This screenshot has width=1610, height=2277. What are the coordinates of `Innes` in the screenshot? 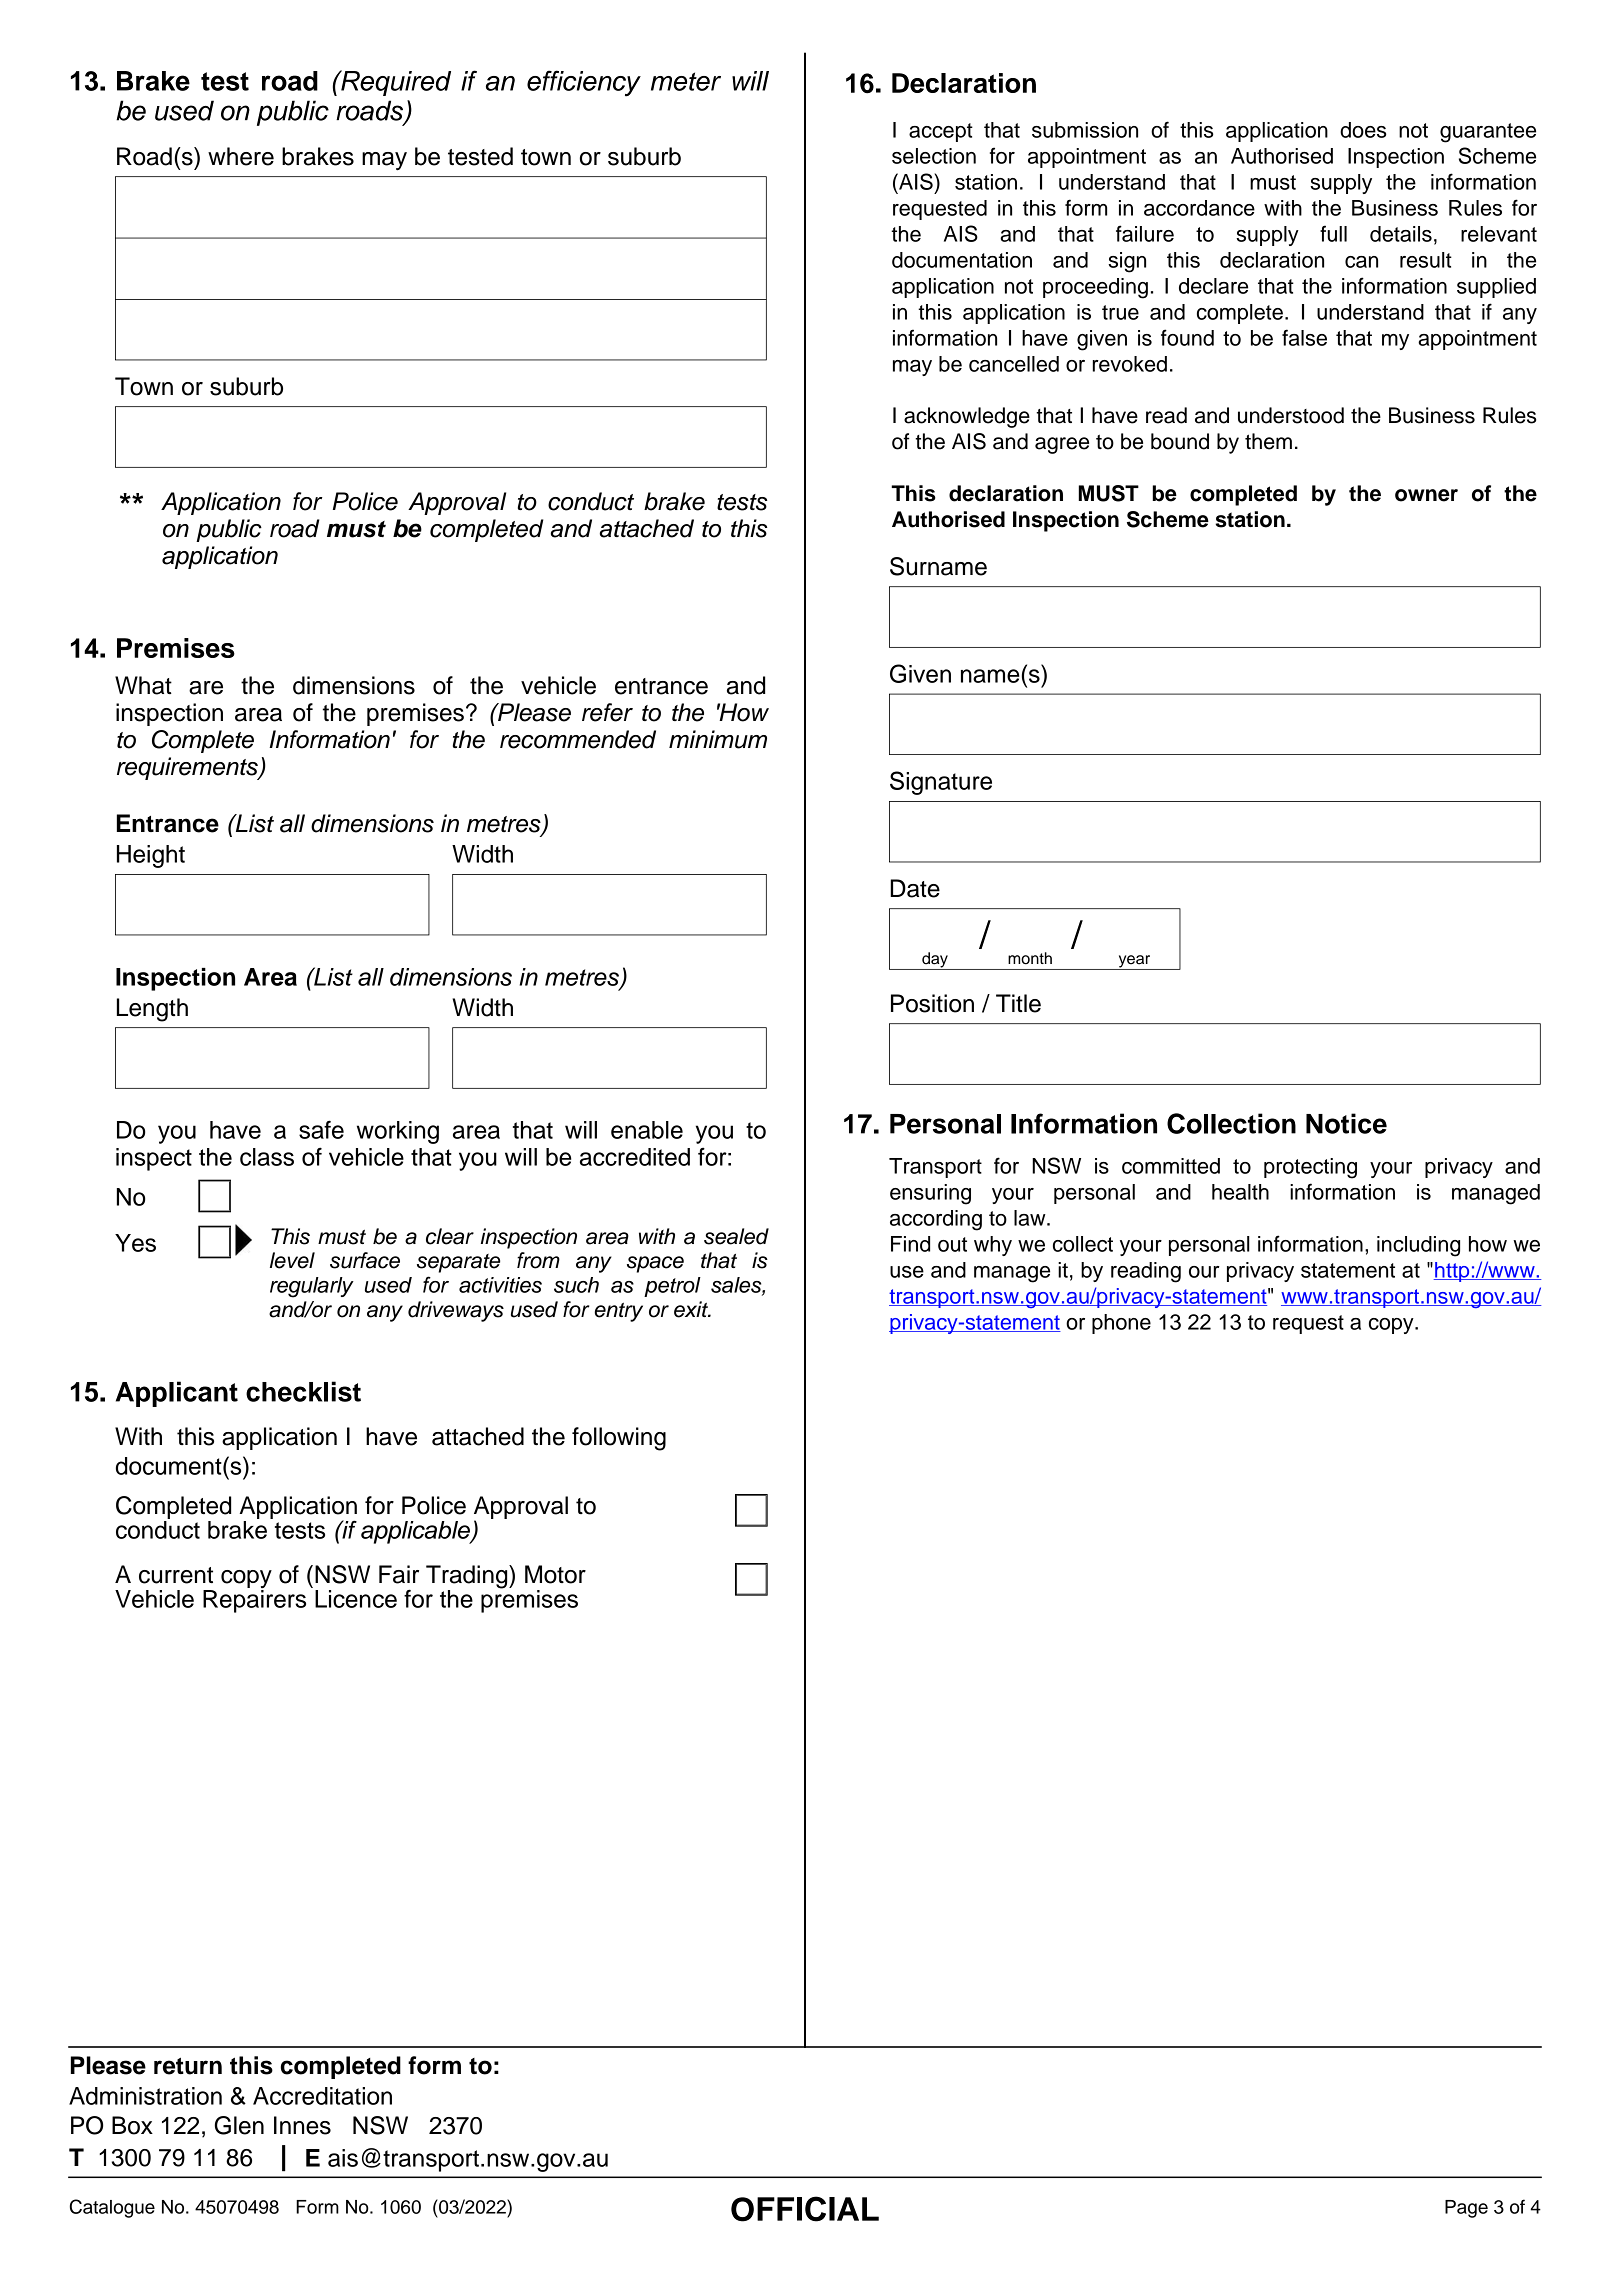 It's located at (302, 2125).
